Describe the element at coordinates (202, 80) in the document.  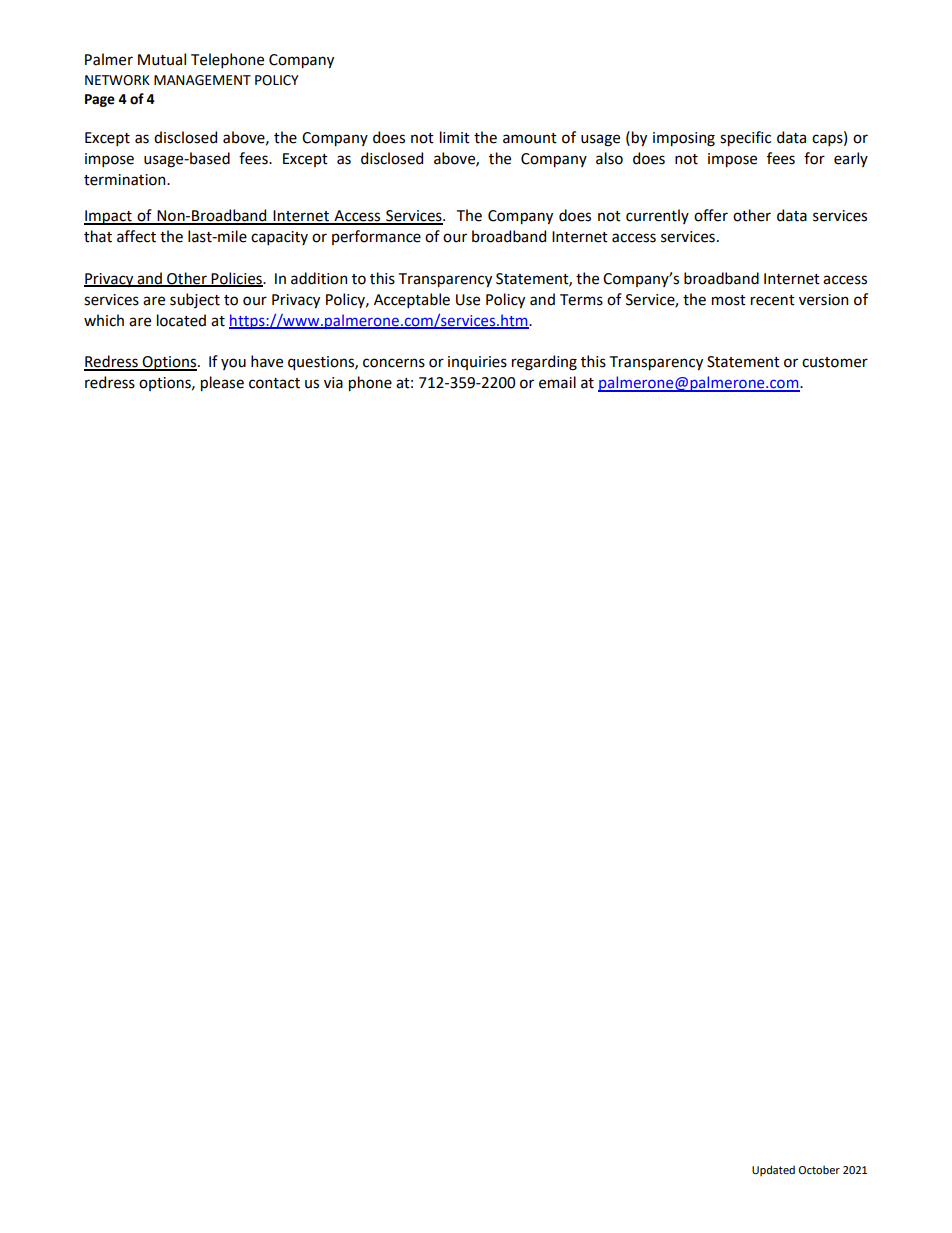
I see `MANAGEMENT` at that location.
